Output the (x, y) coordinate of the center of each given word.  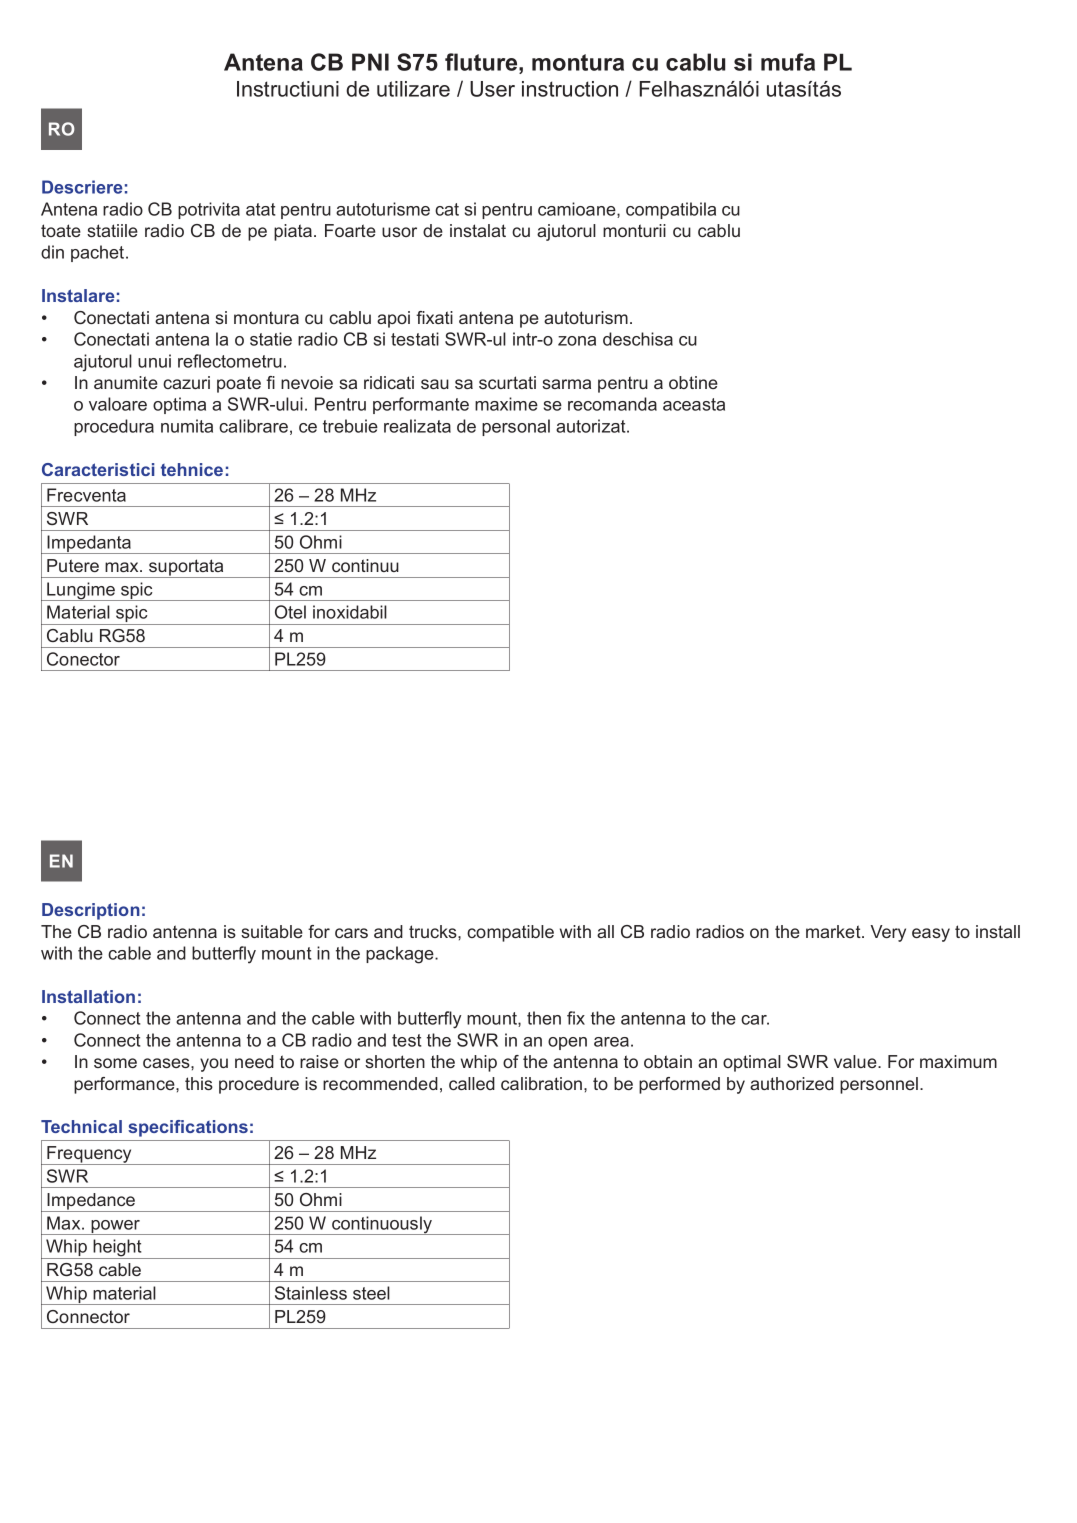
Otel (290, 612)
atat (261, 209)
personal (516, 427)
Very (888, 933)
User (492, 89)
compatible (510, 933)
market (834, 931)
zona (577, 341)
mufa (788, 62)
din (52, 252)
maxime (506, 404)
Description (91, 911)
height (117, 1249)
